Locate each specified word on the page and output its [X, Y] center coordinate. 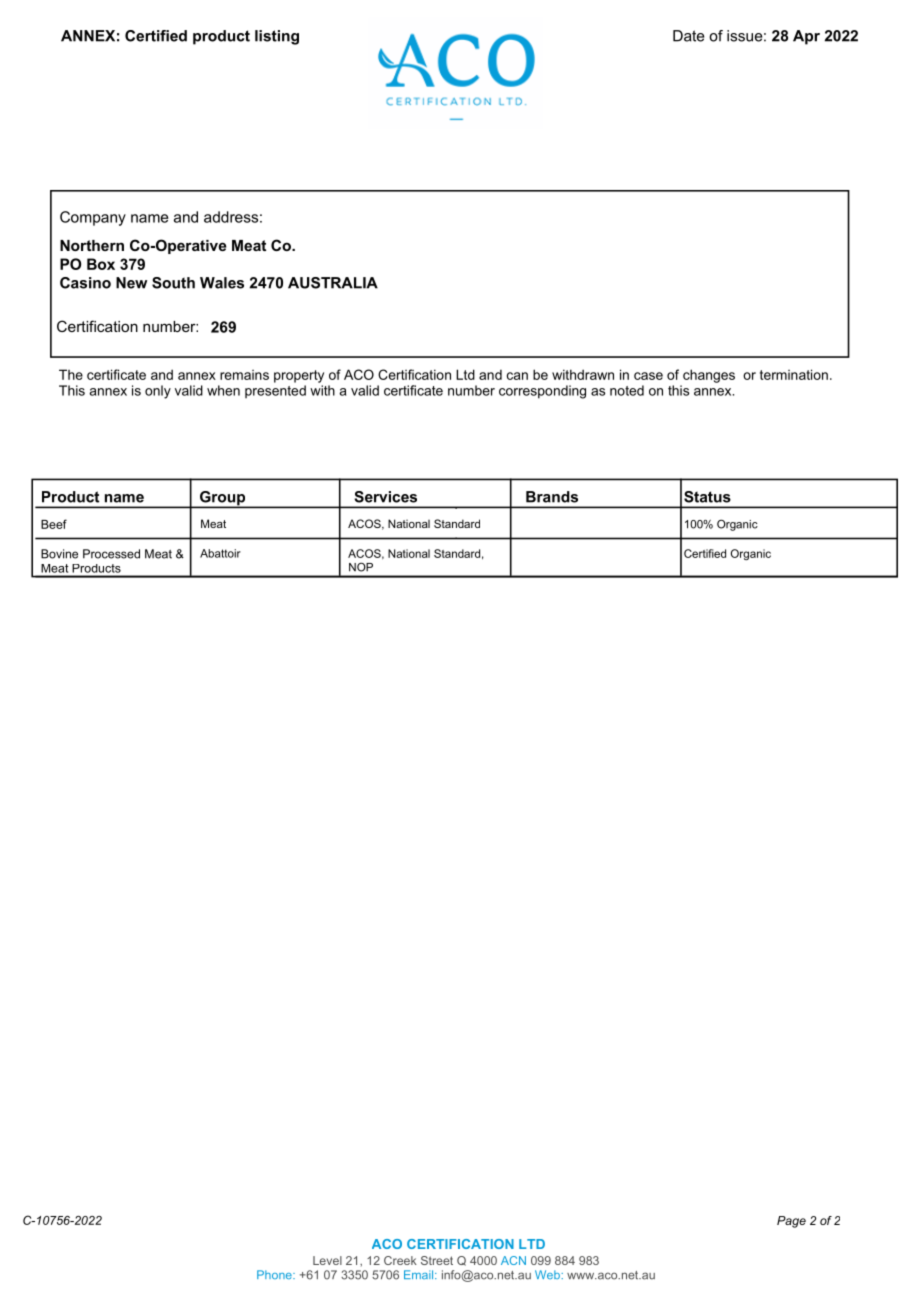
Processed [111, 554]
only [158, 392]
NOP [361, 567]
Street [437, 1260]
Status [707, 497]
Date [689, 36]
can [517, 376]
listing [277, 37]
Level [327, 1260]
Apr [806, 37]
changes [709, 376]
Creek [400, 1260]
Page [791, 1222]
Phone [275, 1274]
